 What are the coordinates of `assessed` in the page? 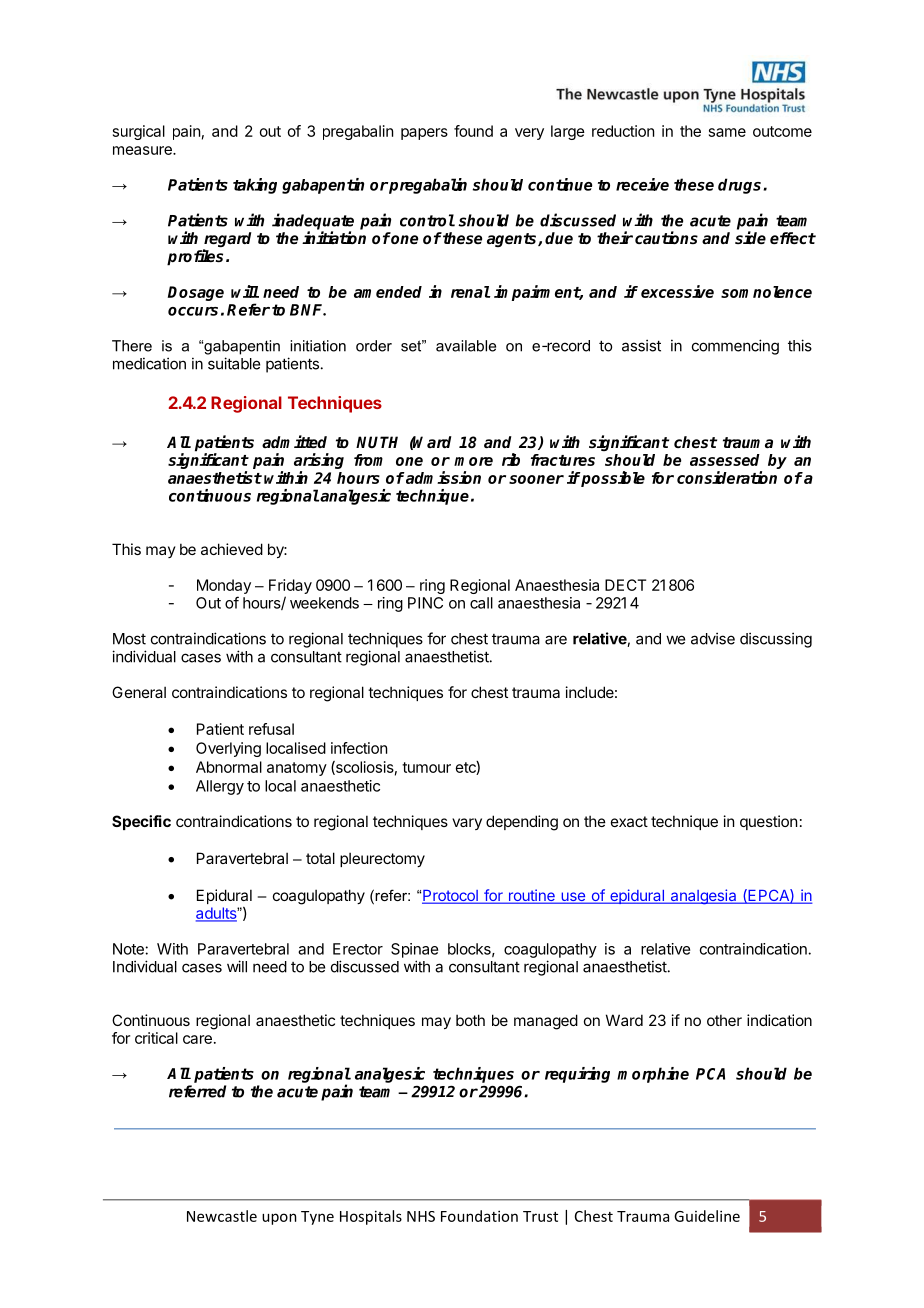 It's located at (725, 460).
